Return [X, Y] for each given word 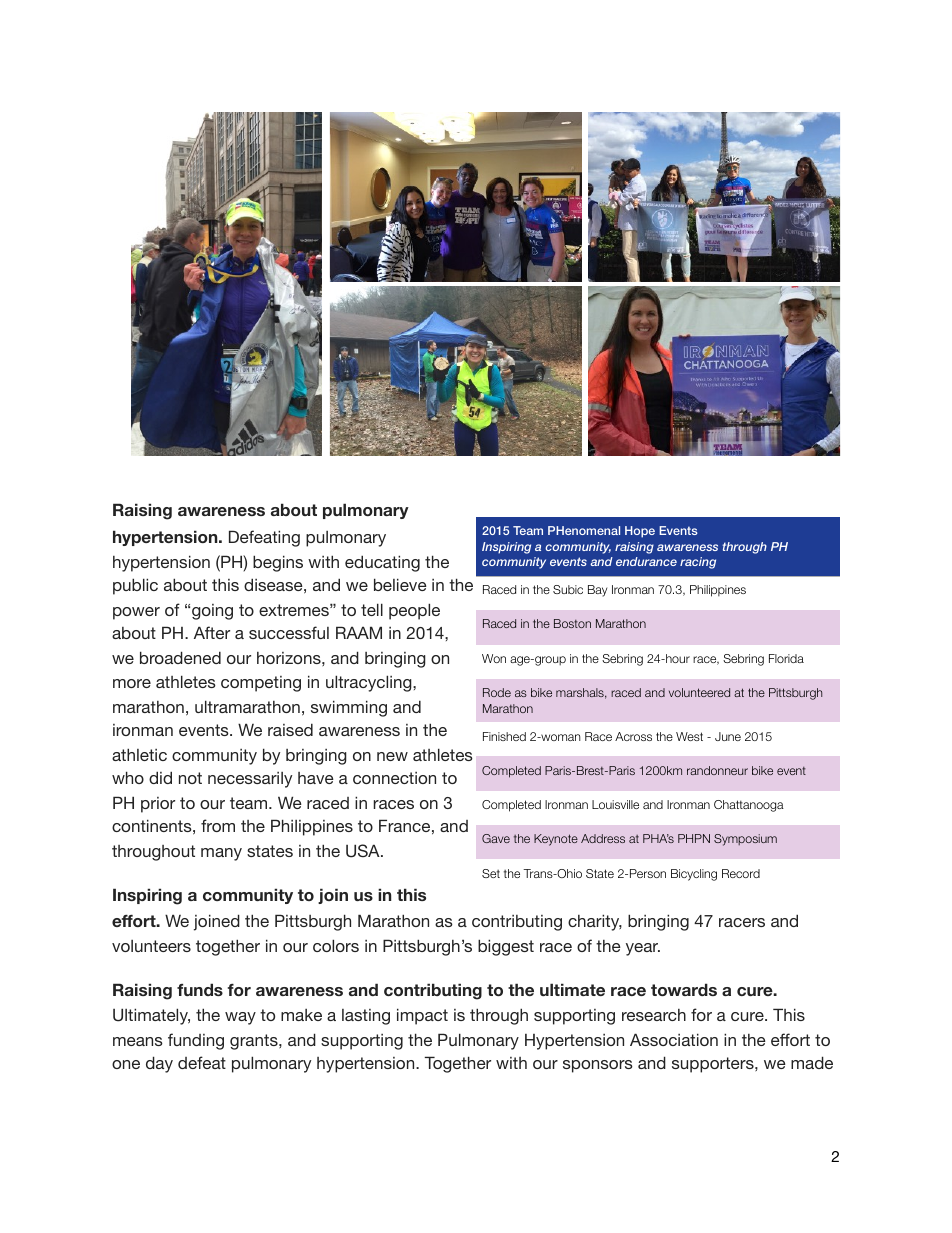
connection [394, 778]
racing [698, 563]
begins [278, 563]
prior [158, 805]
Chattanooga [749, 806]
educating [382, 563]
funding [196, 1041]
